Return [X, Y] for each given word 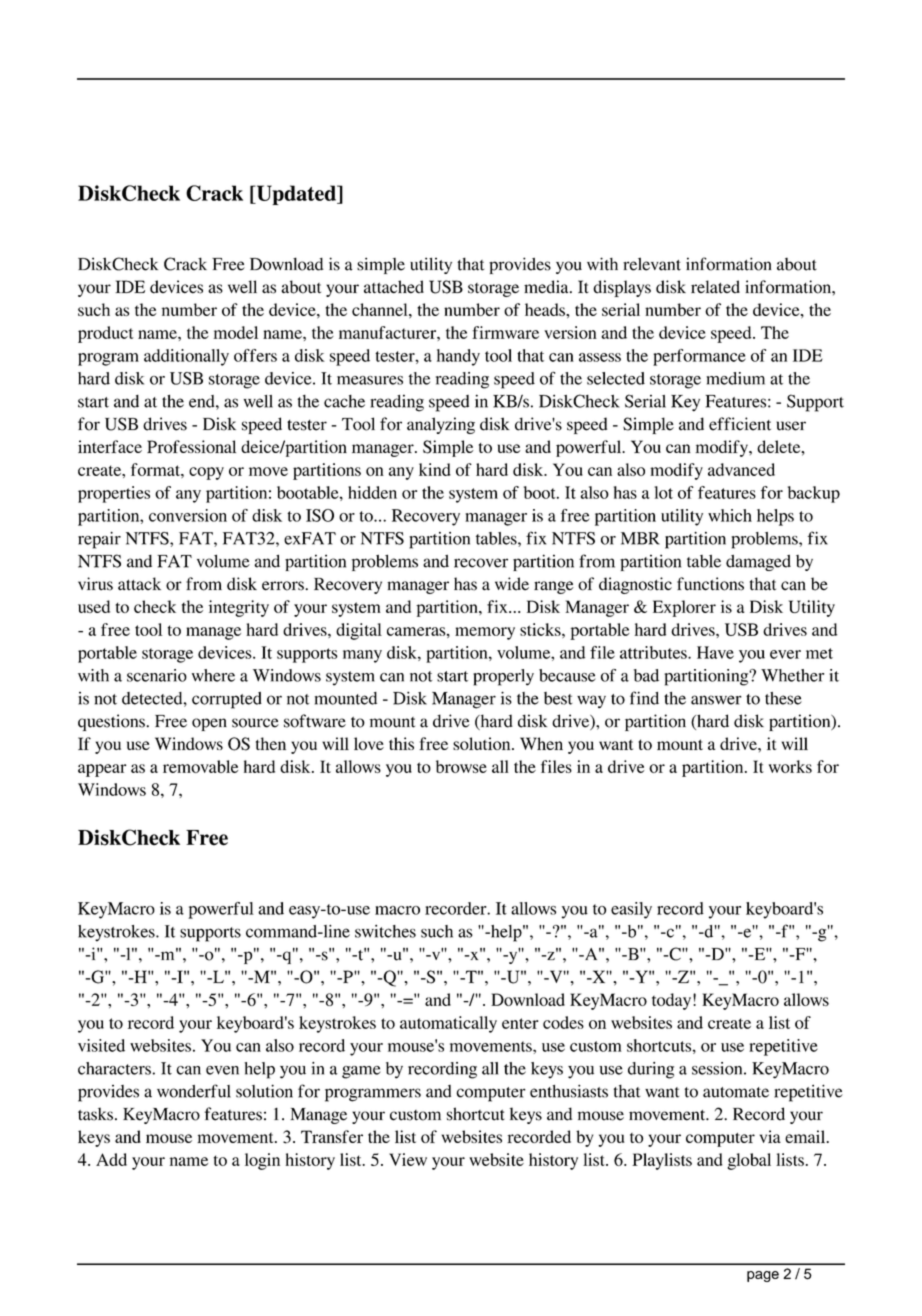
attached [394, 287]
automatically [448, 1024]
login [262, 1161]
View [408, 1159]
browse [461, 766]
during [651, 1070]
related [715, 286]
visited [101, 1045]
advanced [741, 469]
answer [716, 700]
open [209, 724]
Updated [296, 195]
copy [206, 473]
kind [435, 469]
